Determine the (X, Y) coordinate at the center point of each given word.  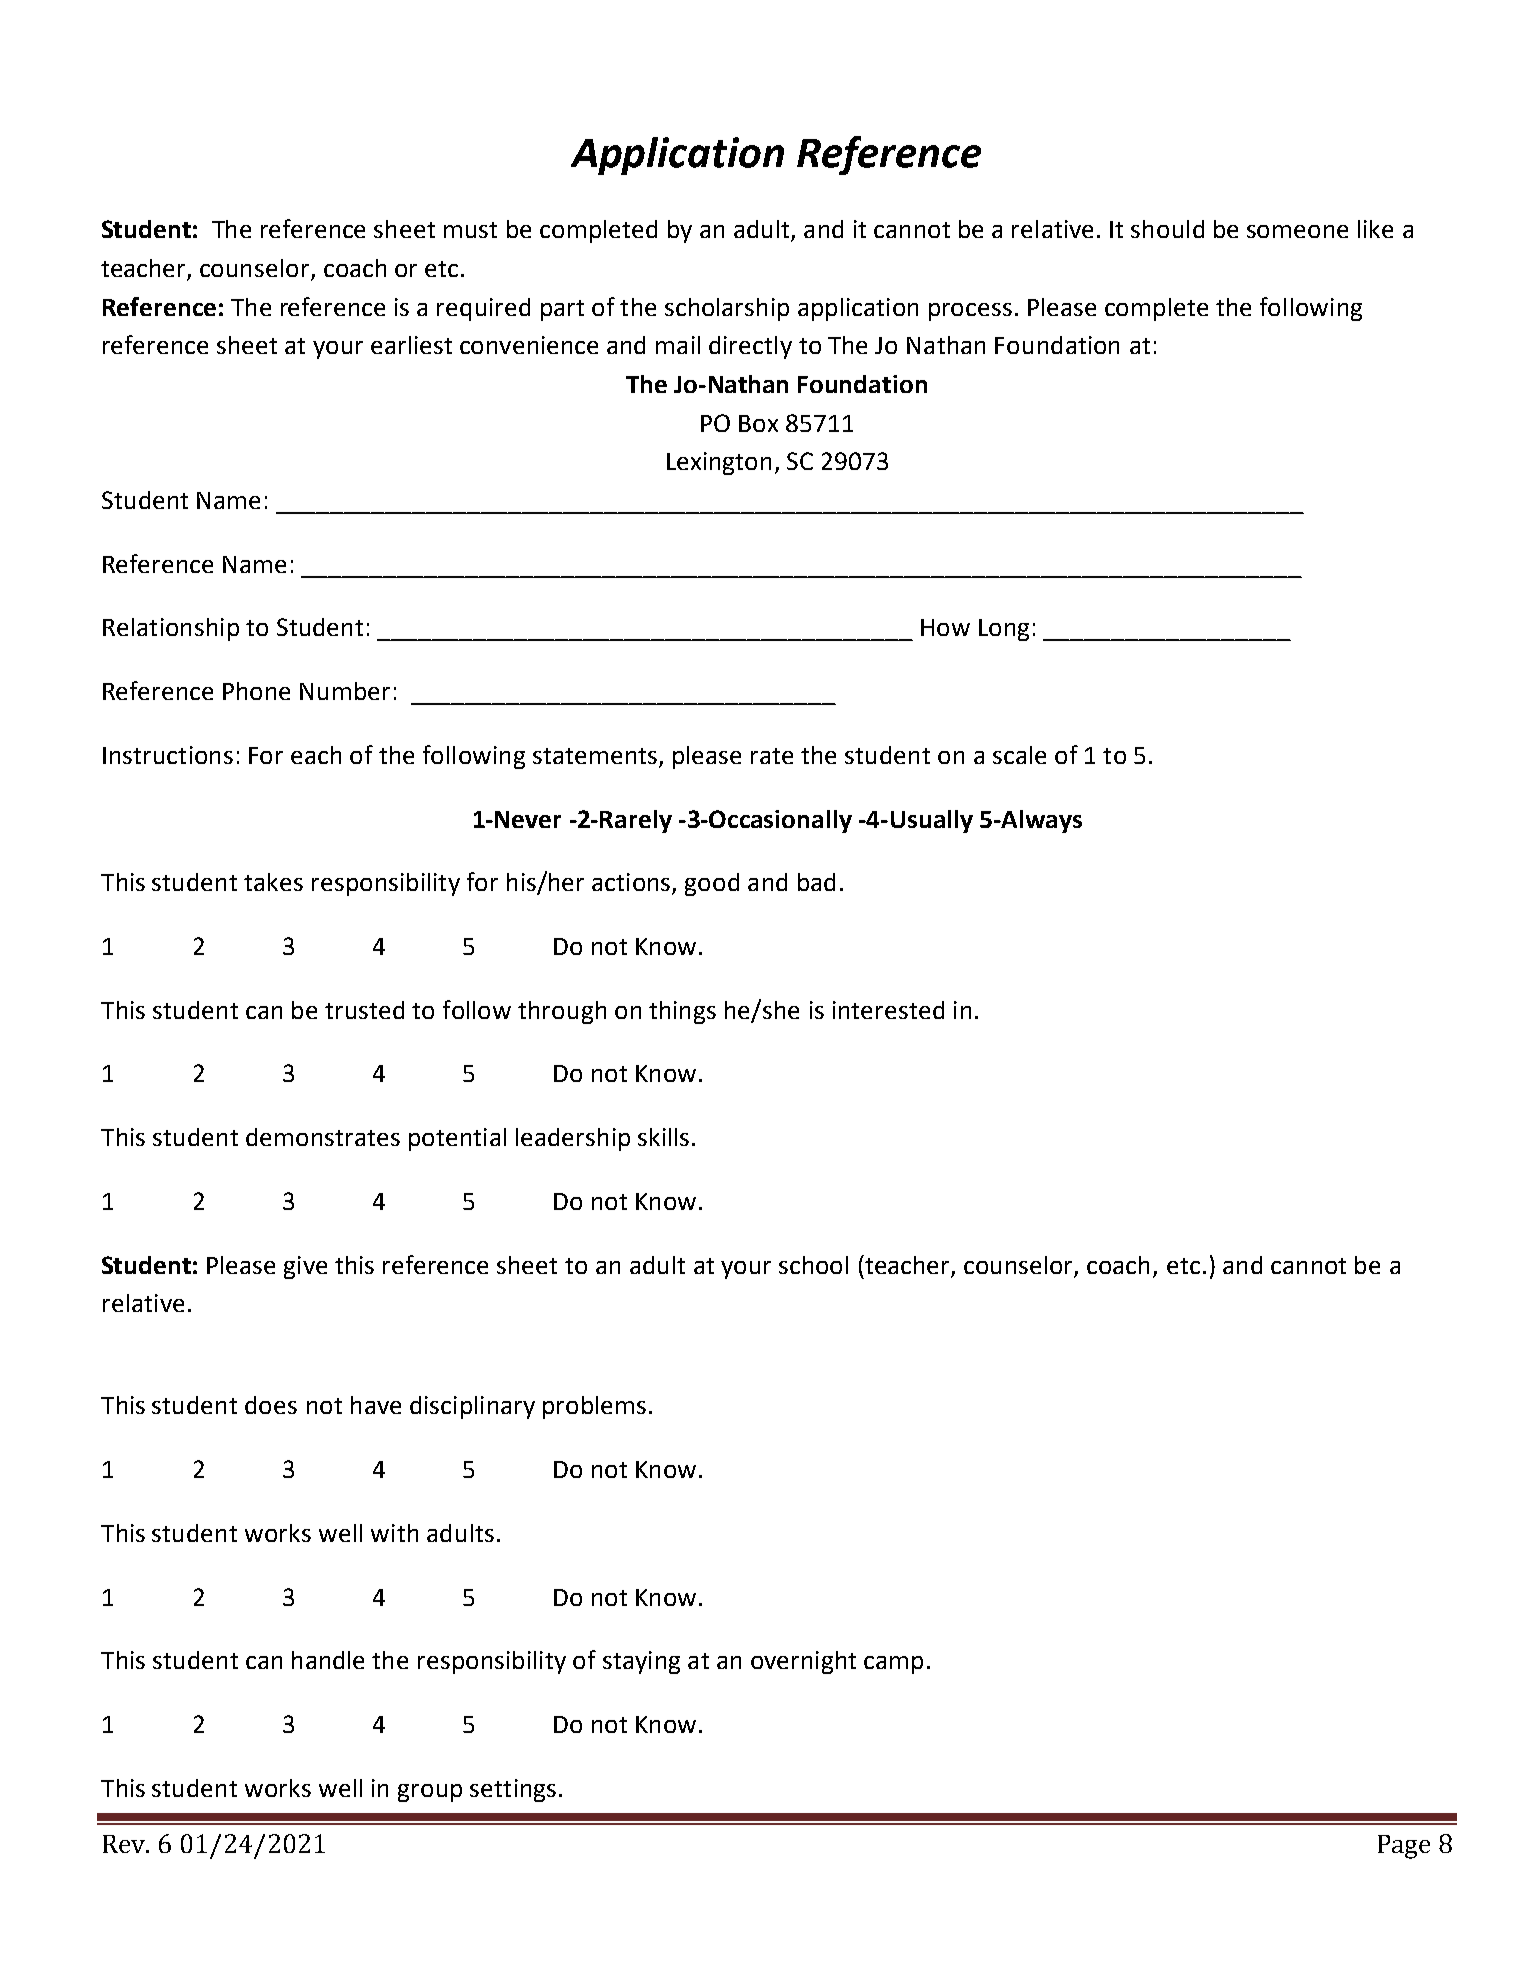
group (430, 1793)
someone (1297, 231)
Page (1404, 1847)
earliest (411, 345)
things (682, 1012)
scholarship (727, 309)
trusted (364, 1010)
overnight (803, 1662)
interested (888, 1010)
